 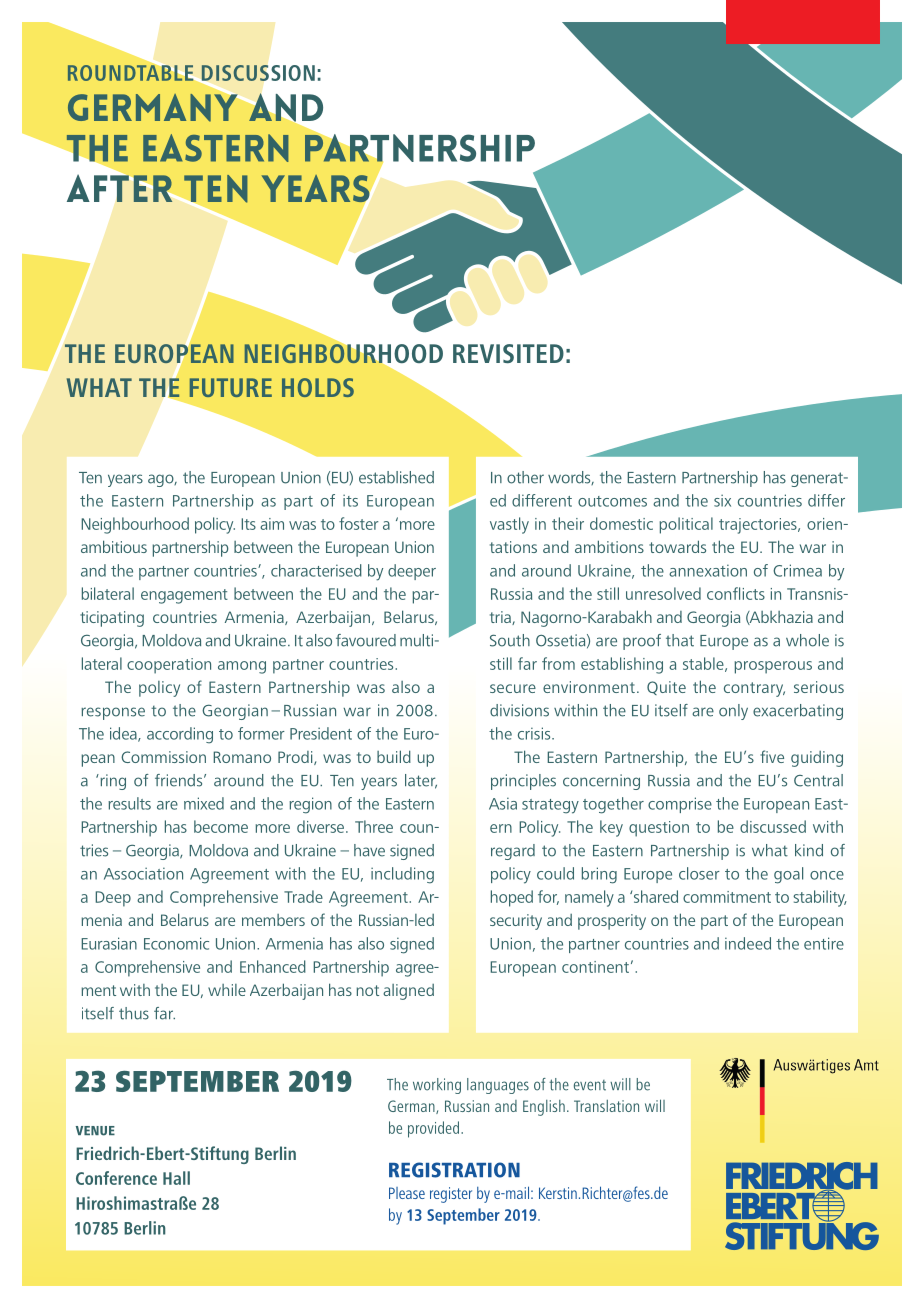 What do you see at coordinates (258, 73) in the screenshot?
I see `DISCUSSION` at bounding box center [258, 73].
